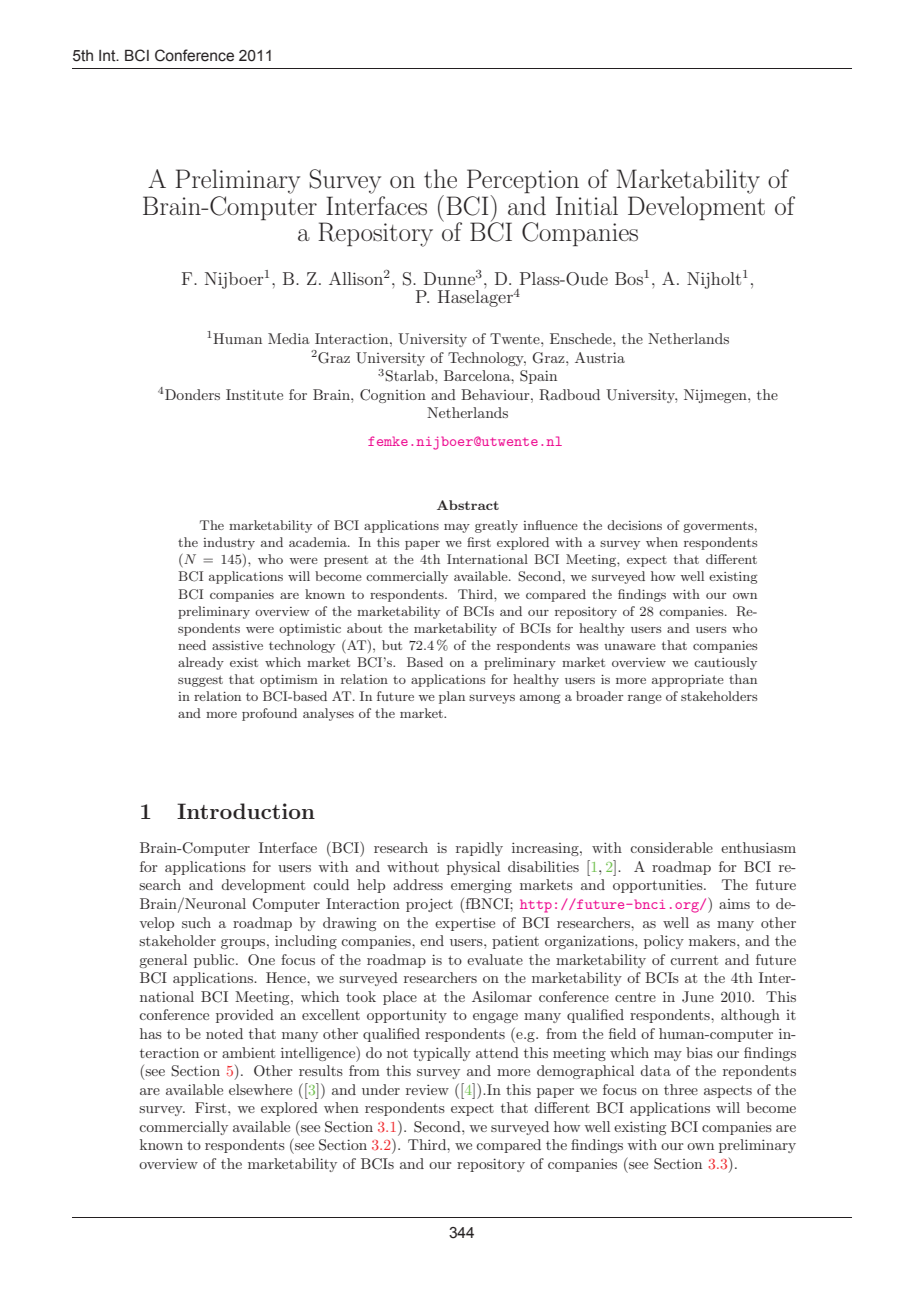 This page has width=924, height=1308. I want to click on Initial, so click(587, 205).
